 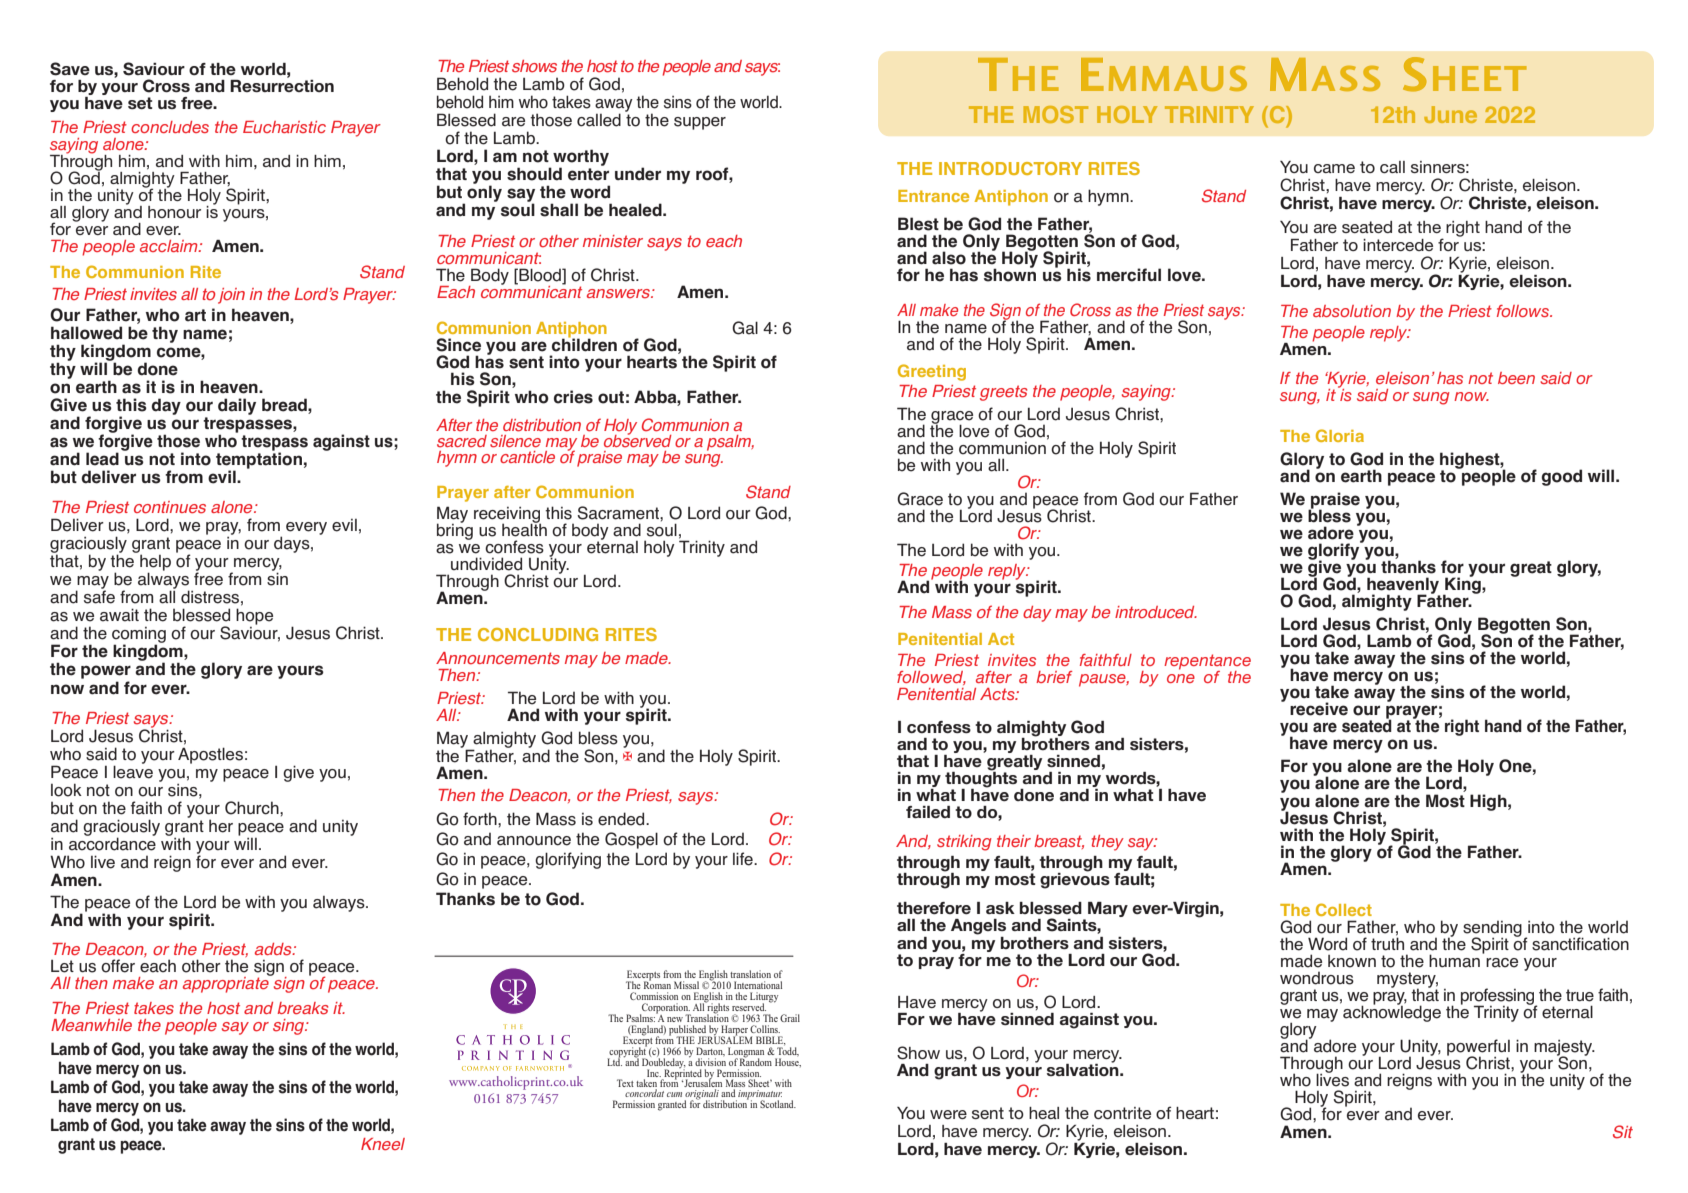 I want to click on daily, so click(x=237, y=406).
